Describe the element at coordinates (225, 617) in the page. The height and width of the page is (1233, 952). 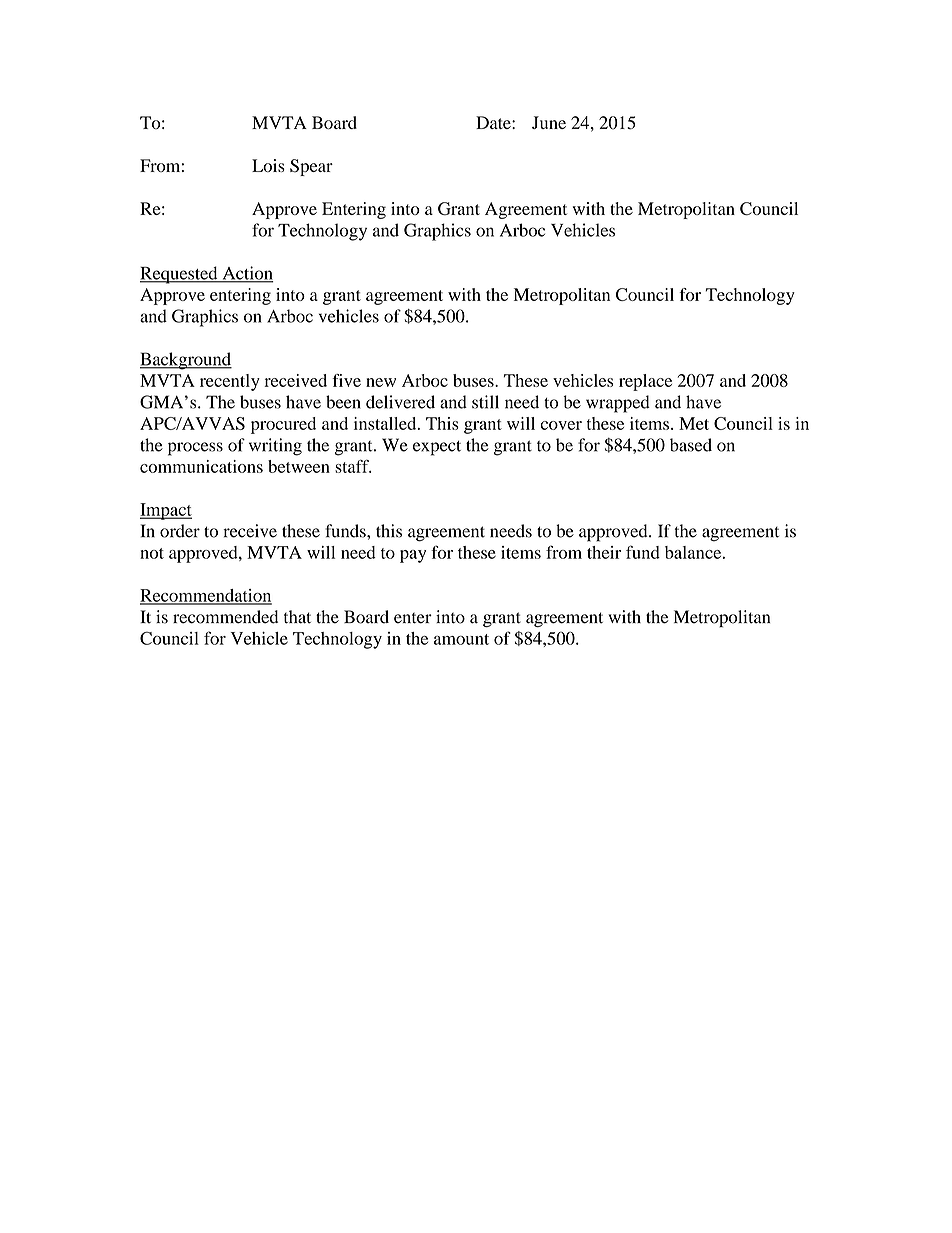
I see `recommended` at that location.
